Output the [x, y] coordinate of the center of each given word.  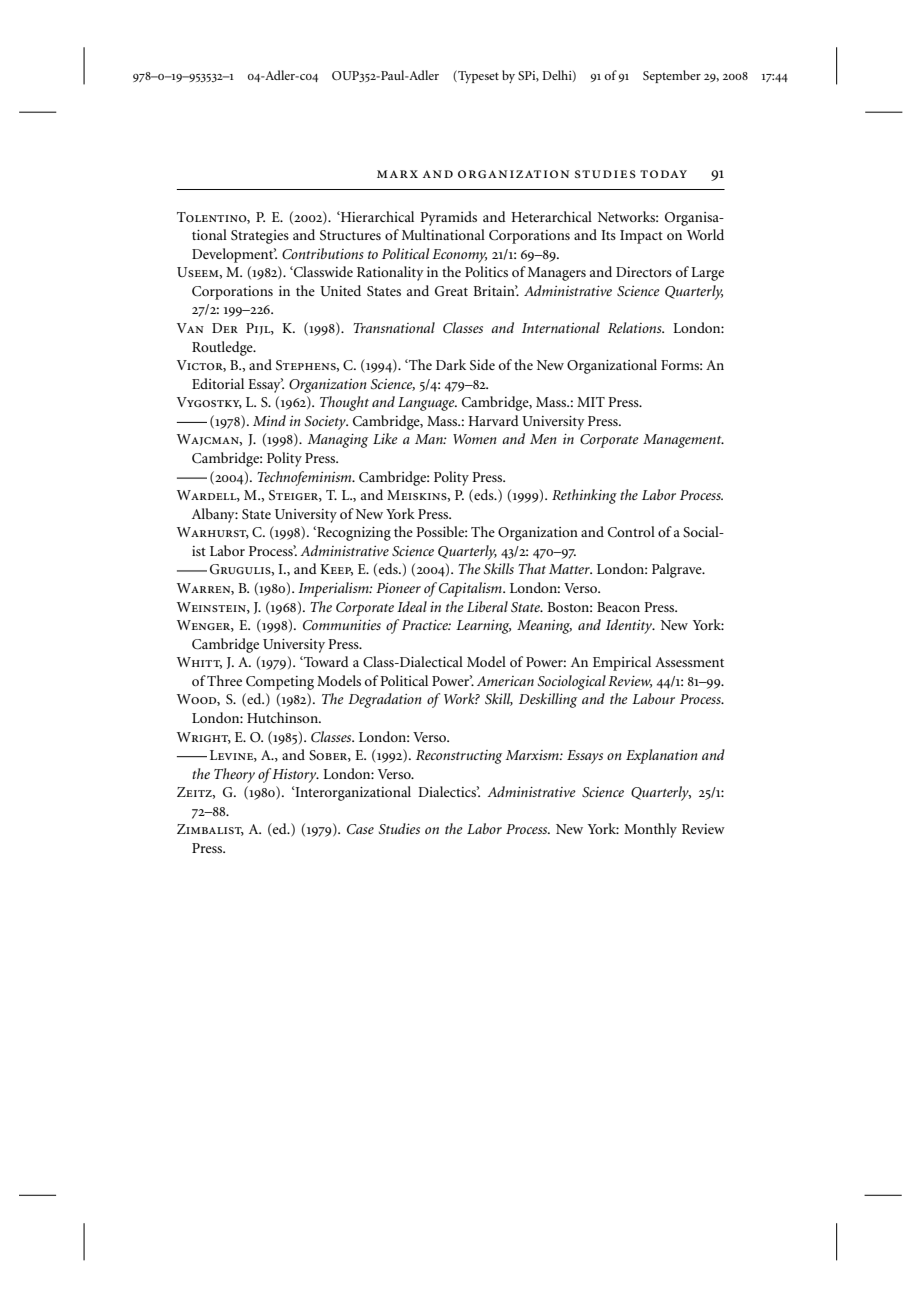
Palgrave [678, 570]
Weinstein [212, 608]
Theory [234, 775]
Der [225, 328]
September [672, 76]
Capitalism [471, 589]
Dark [451, 364]
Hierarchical [376, 216]
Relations [636, 327]
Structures [350, 235]
